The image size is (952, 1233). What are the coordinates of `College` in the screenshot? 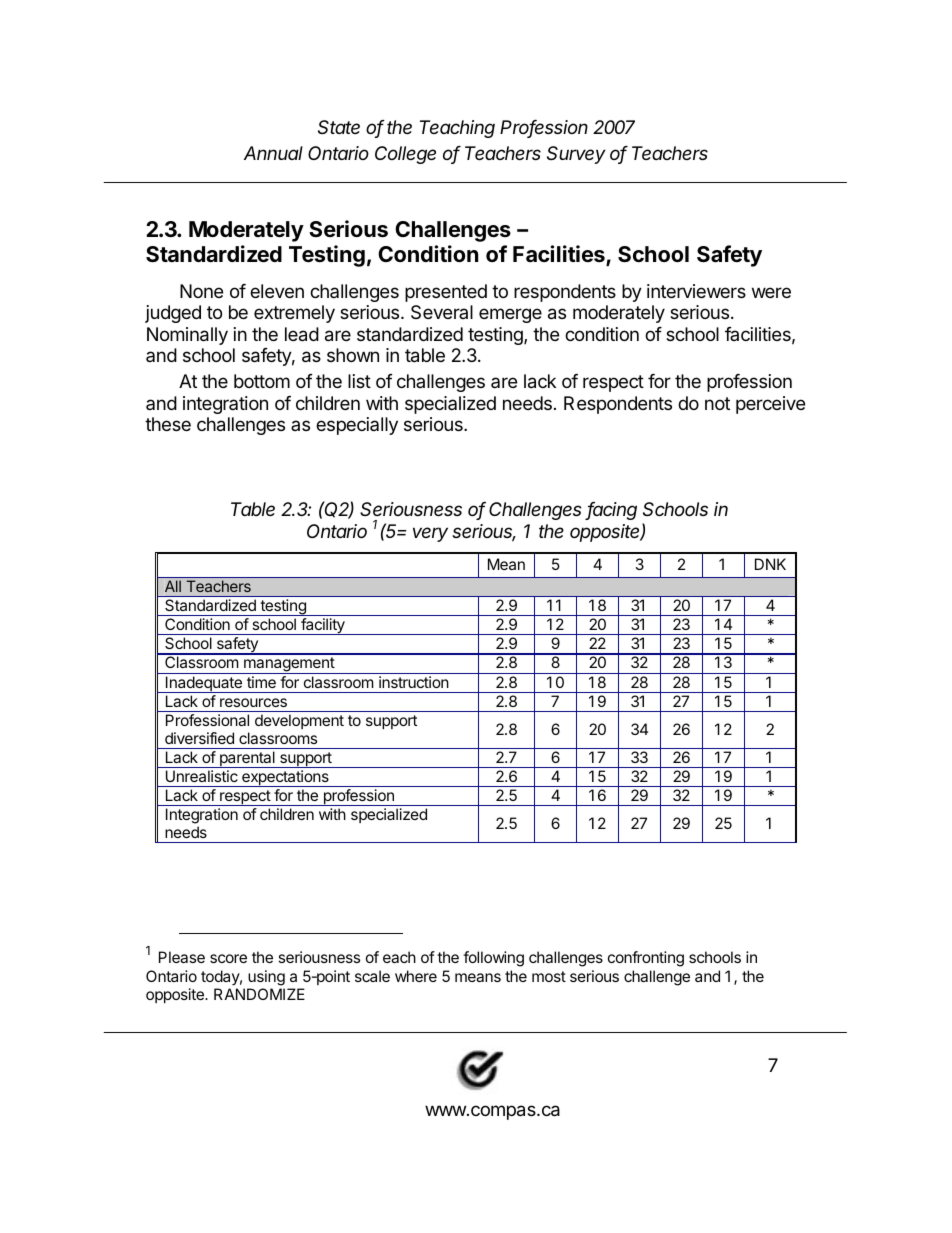 It's located at (405, 155).
